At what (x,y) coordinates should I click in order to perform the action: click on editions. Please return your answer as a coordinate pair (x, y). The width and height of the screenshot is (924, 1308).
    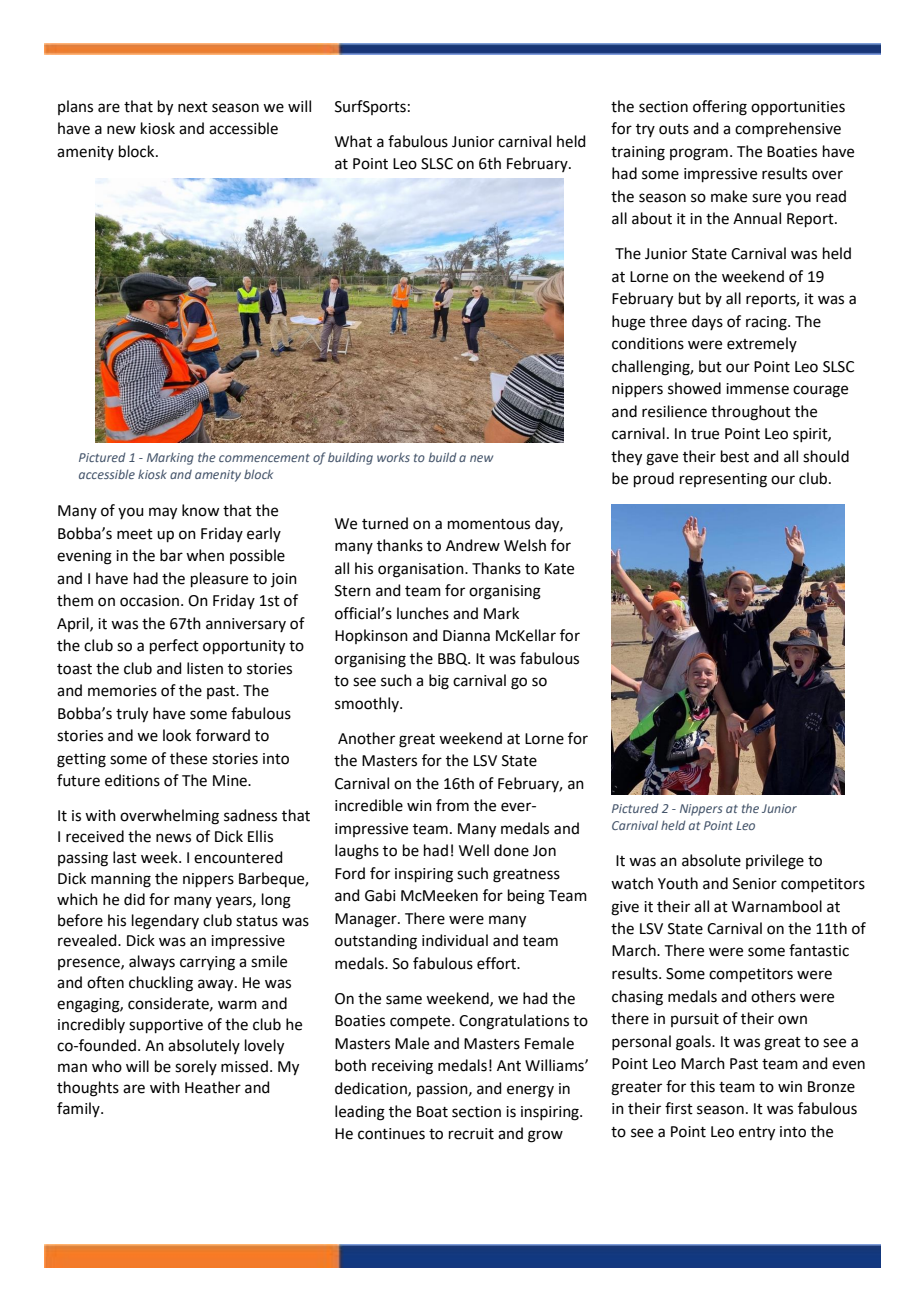
    Looking at the image, I should click on (132, 780).
